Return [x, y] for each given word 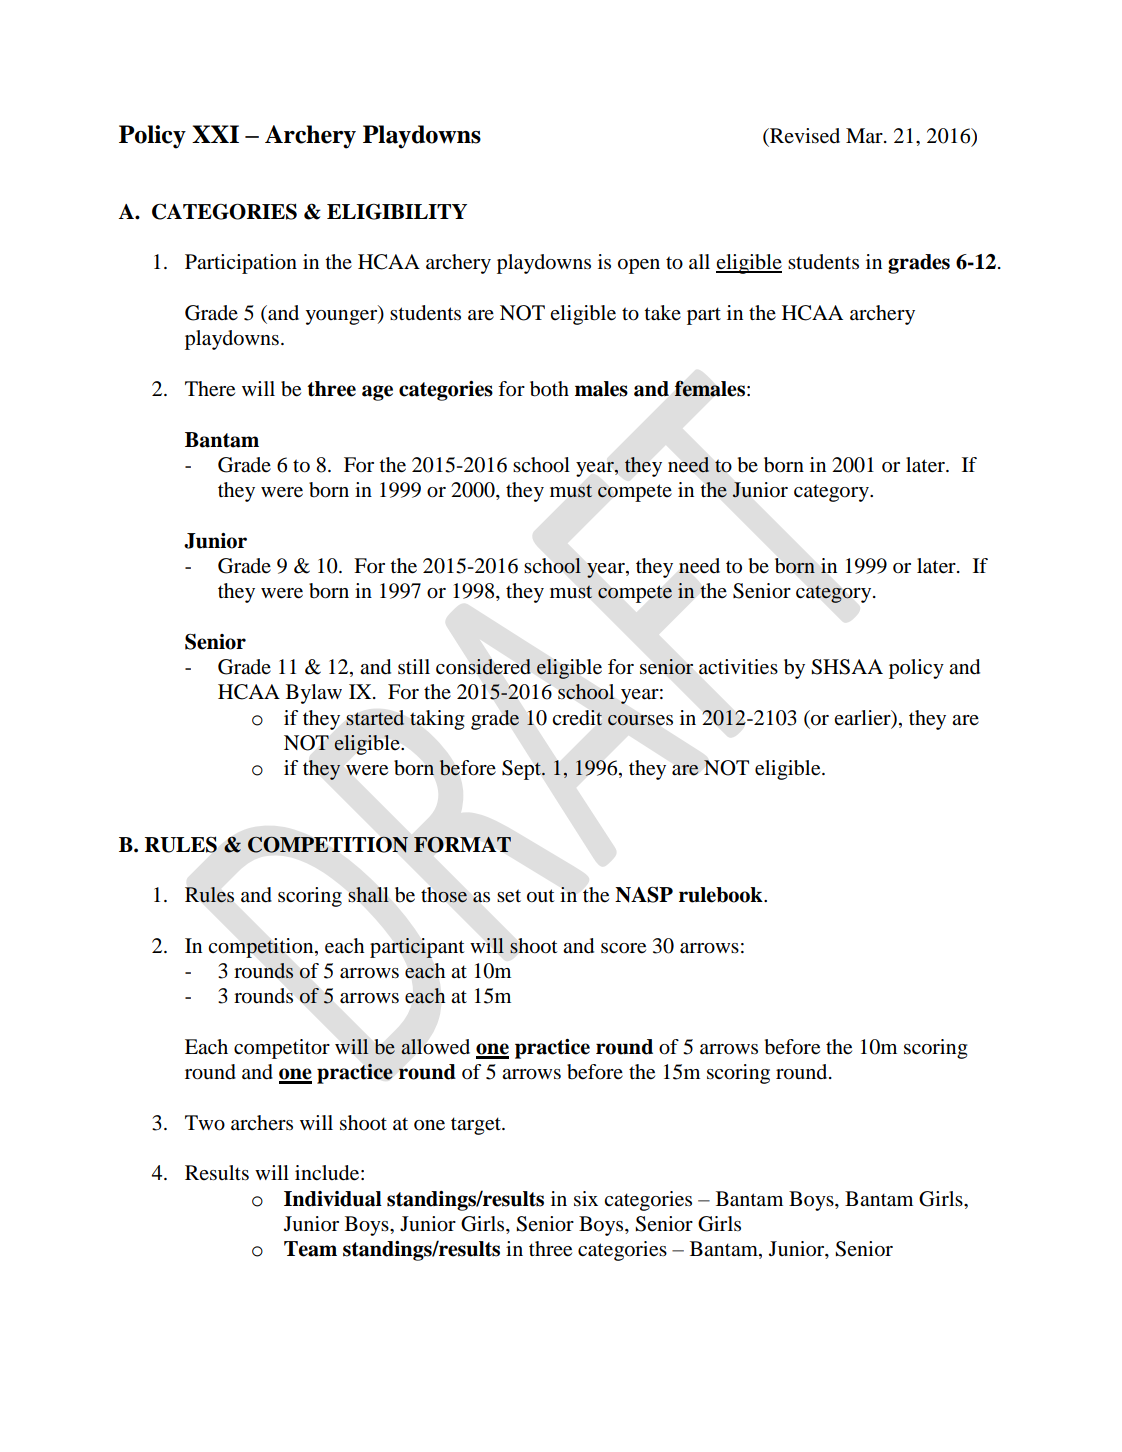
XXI [215, 134]
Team [310, 1249]
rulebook [722, 895]
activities [738, 667]
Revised [804, 136]
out [541, 896]
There [210, 389]
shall [369, 894]
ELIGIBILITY [397, 212]
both [549, 389]
